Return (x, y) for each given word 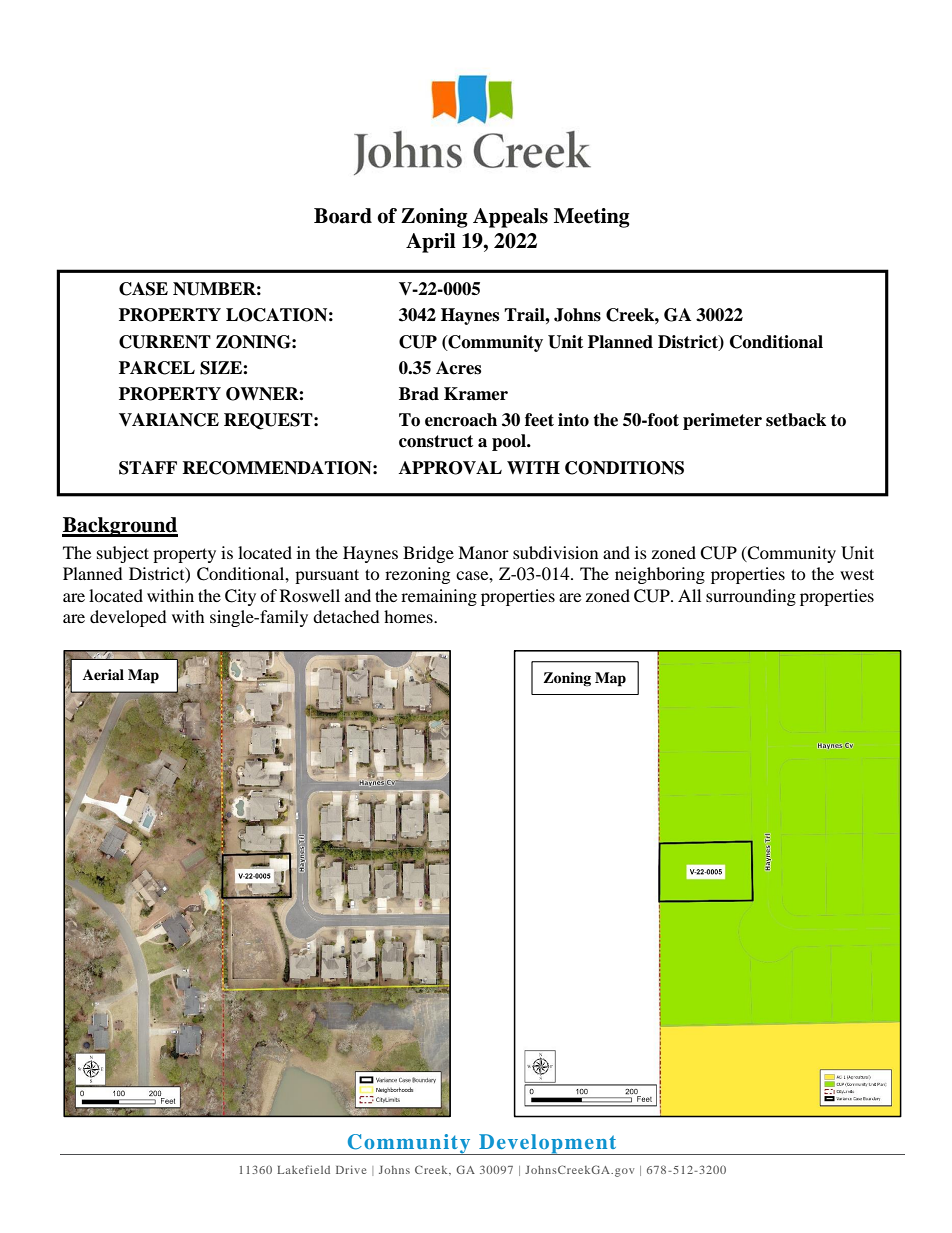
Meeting (592, 218)
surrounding (751, 597)
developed (128, 618)
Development (548, 1144)
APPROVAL (450, 468)
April (431, 243)
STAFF (148, 468)
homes (409, 616)
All (689, 595)
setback (796, 420)
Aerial (103, 674)
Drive (351, 1169)
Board (343, 216)
